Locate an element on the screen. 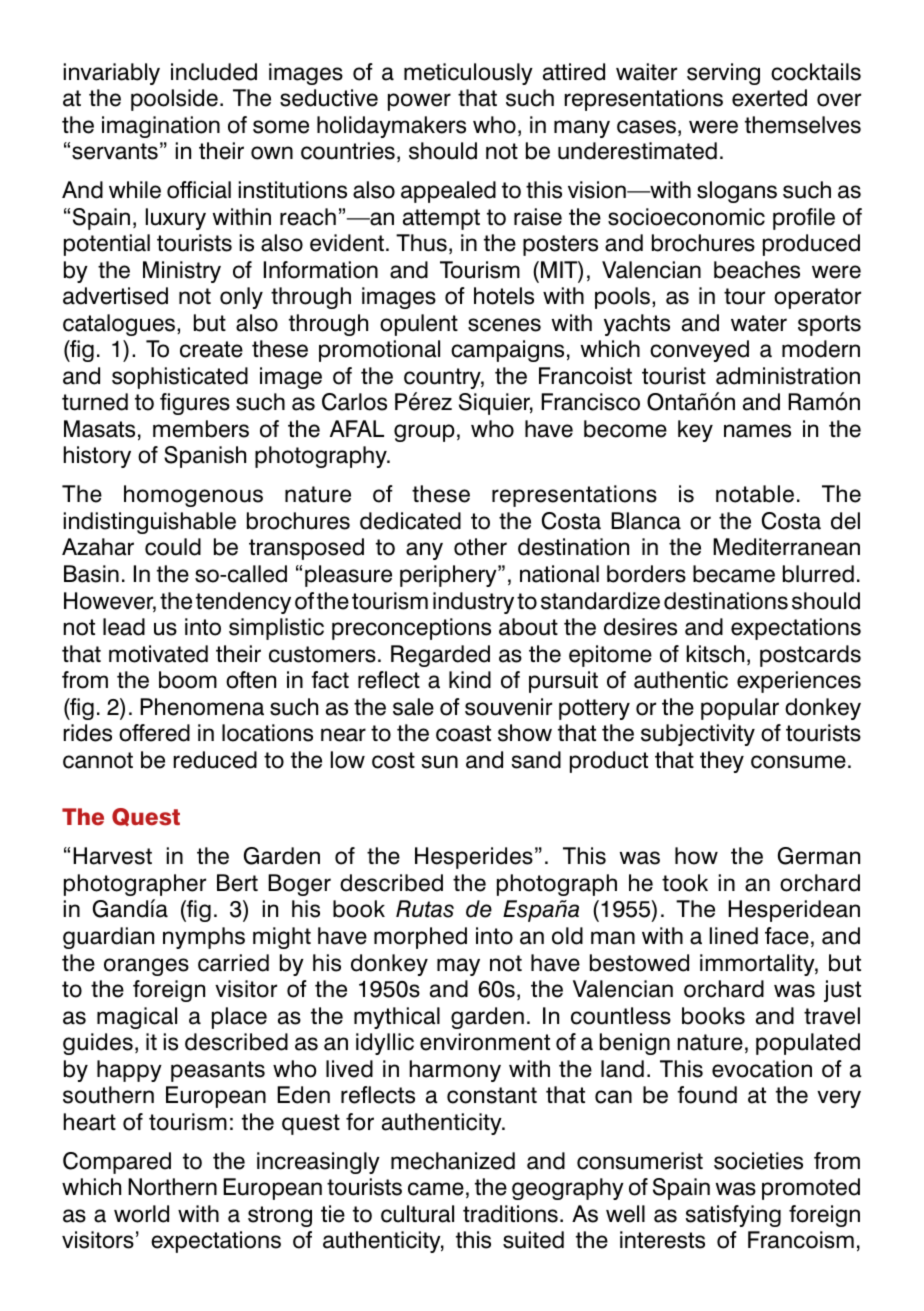  Bert is located at coordinates (237, 883).
